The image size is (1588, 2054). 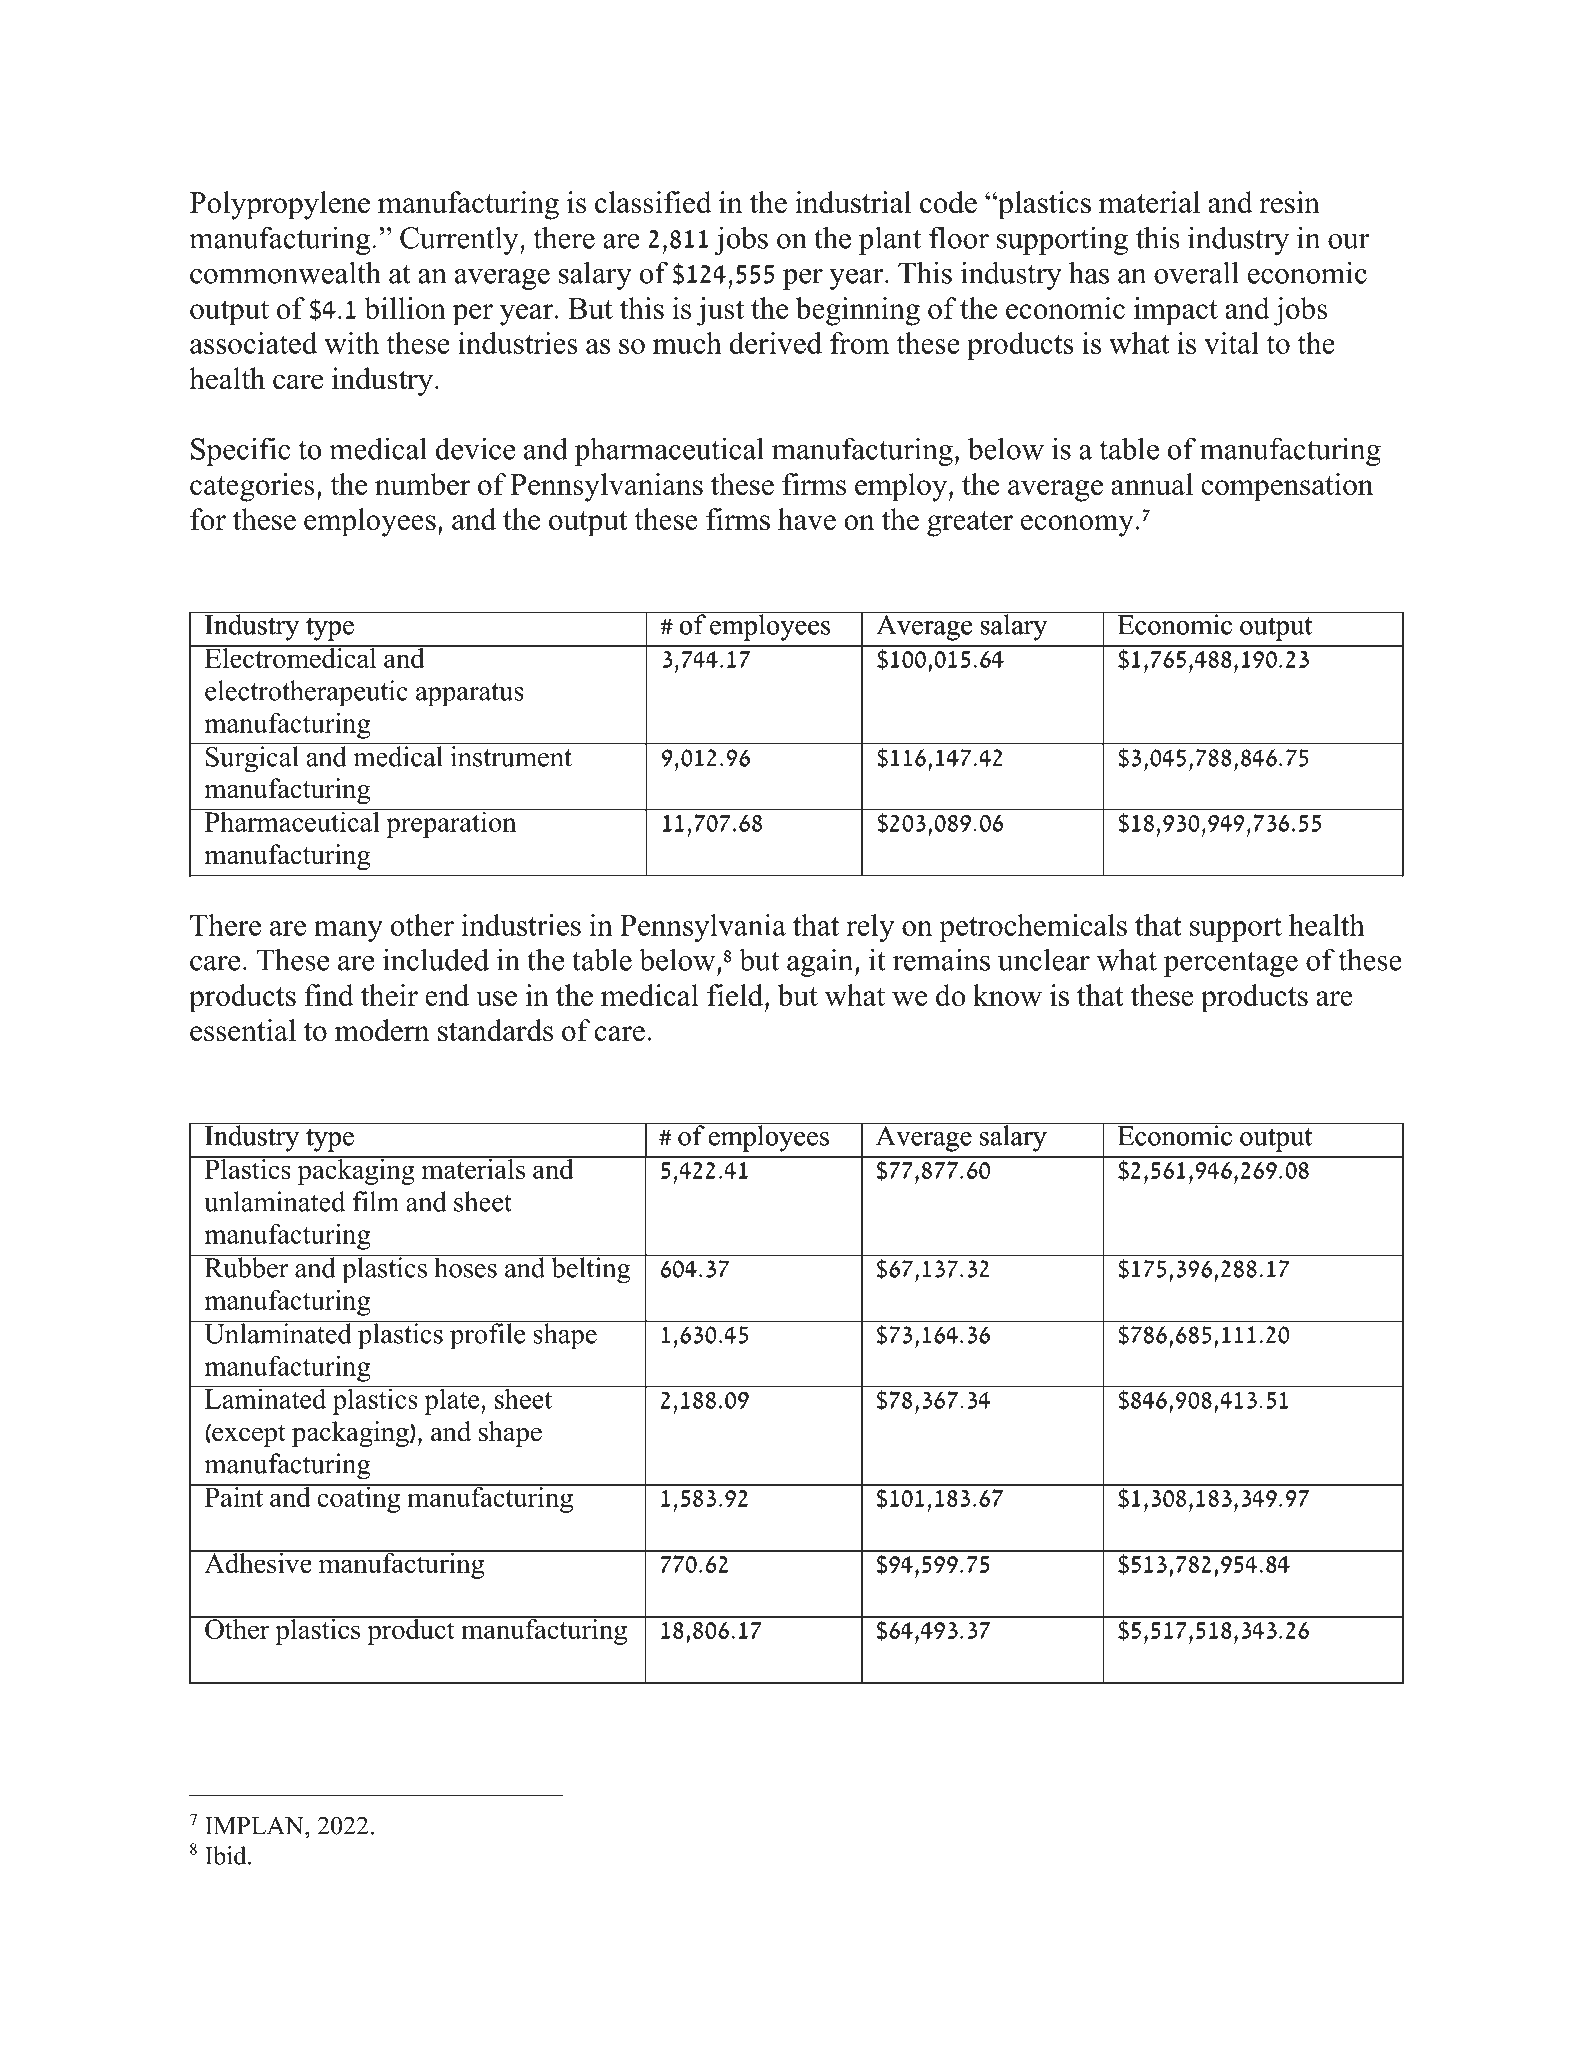 I want to click on Ibid, so click(x=227, y=1855).
